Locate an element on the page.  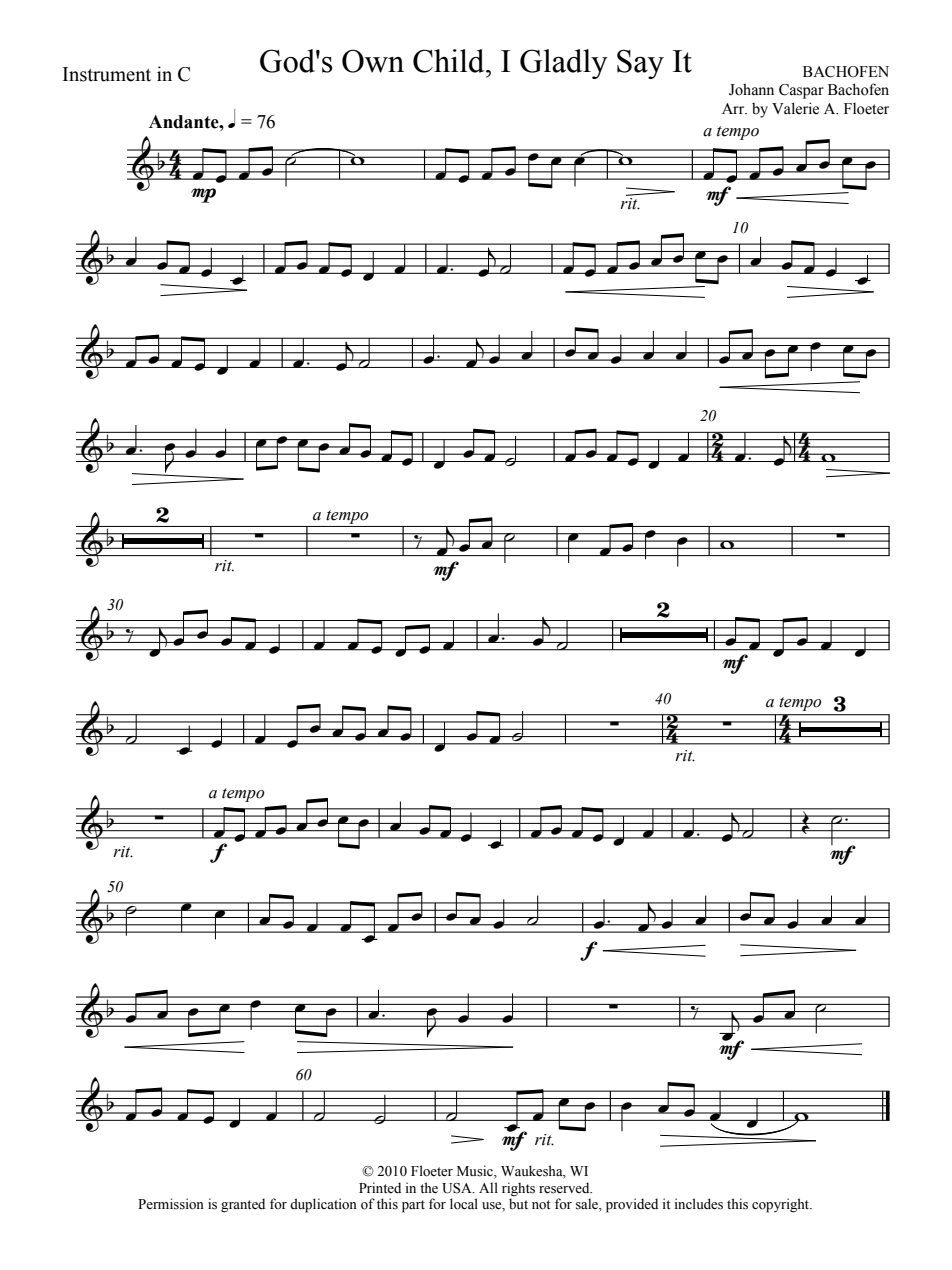
Permission is located at coordinates (171, 1204).
